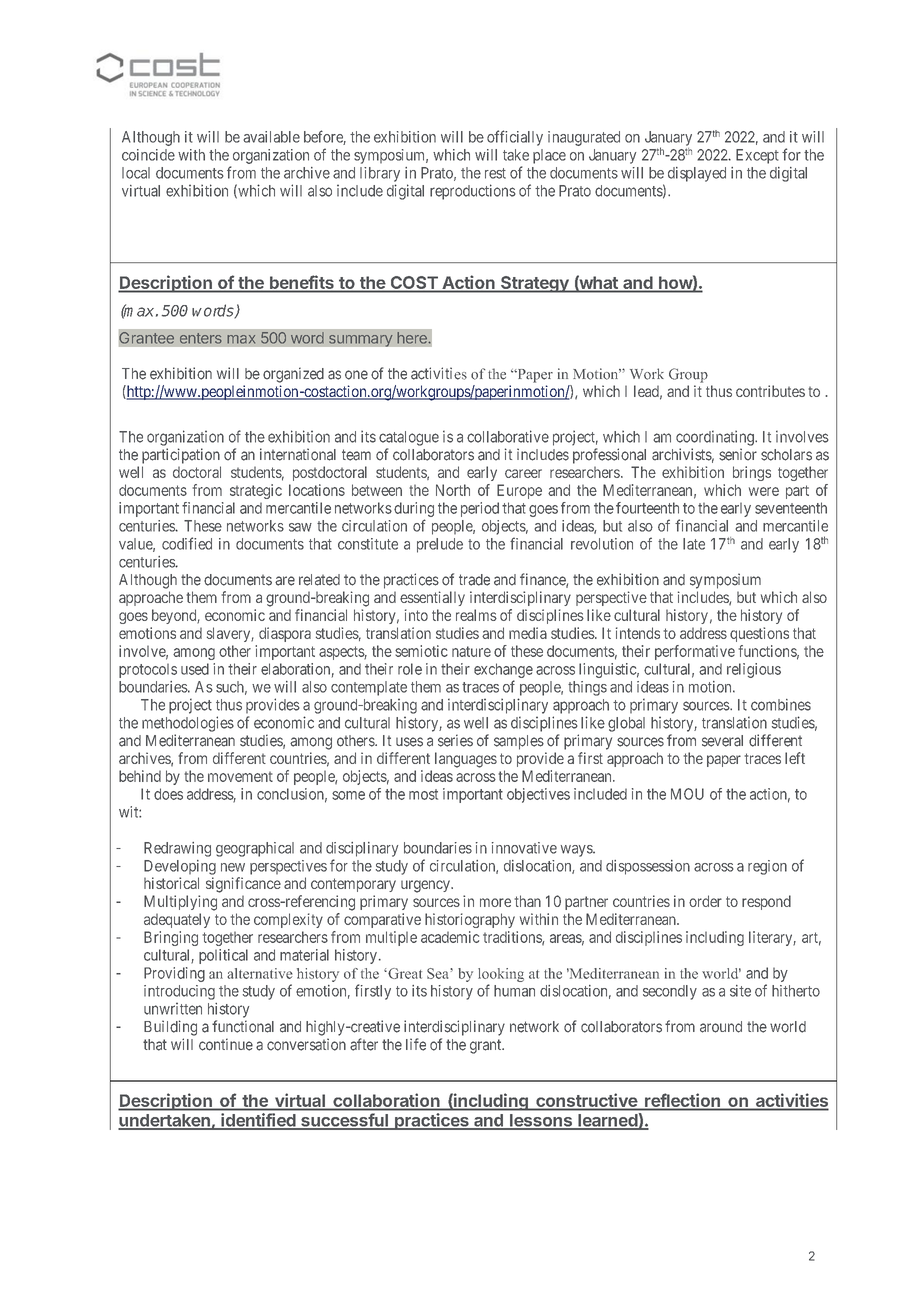 This document has height=1309, width=924. Describe the element at coordinates (195, 669) in the document. I see `used` at that location.
